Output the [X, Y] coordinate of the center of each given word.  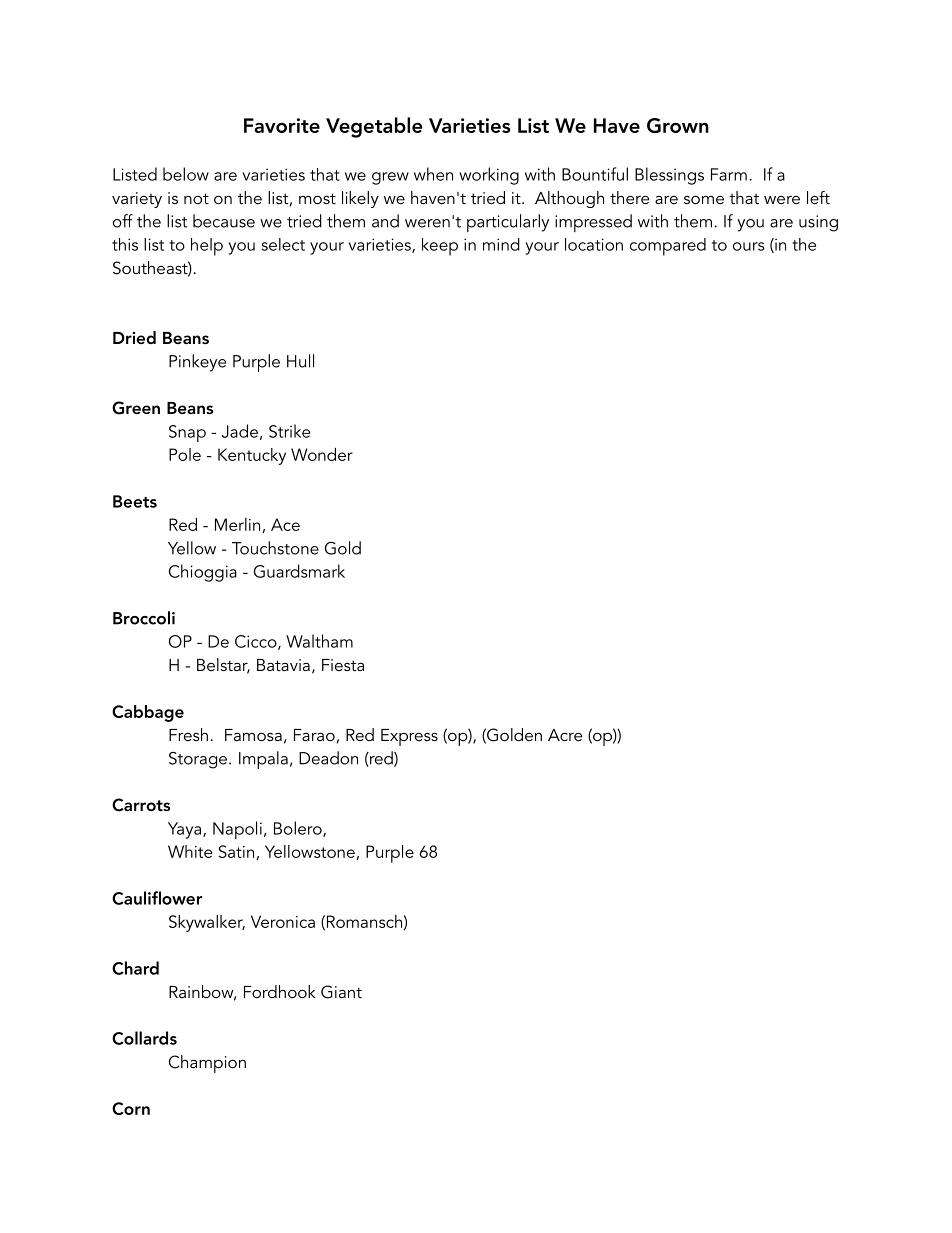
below [186, 174]
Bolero [299, 829]
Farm [729, 174]
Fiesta [343, 665]
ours [749, 246]
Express [409, 737]
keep [440, 247]
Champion [207, 1064]
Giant [341, 992]
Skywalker [207, 923]
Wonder [322, 454]
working [489, 176]
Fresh [188, 734]
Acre [565, 735]
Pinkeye [197, 363]
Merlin [239, 525]
